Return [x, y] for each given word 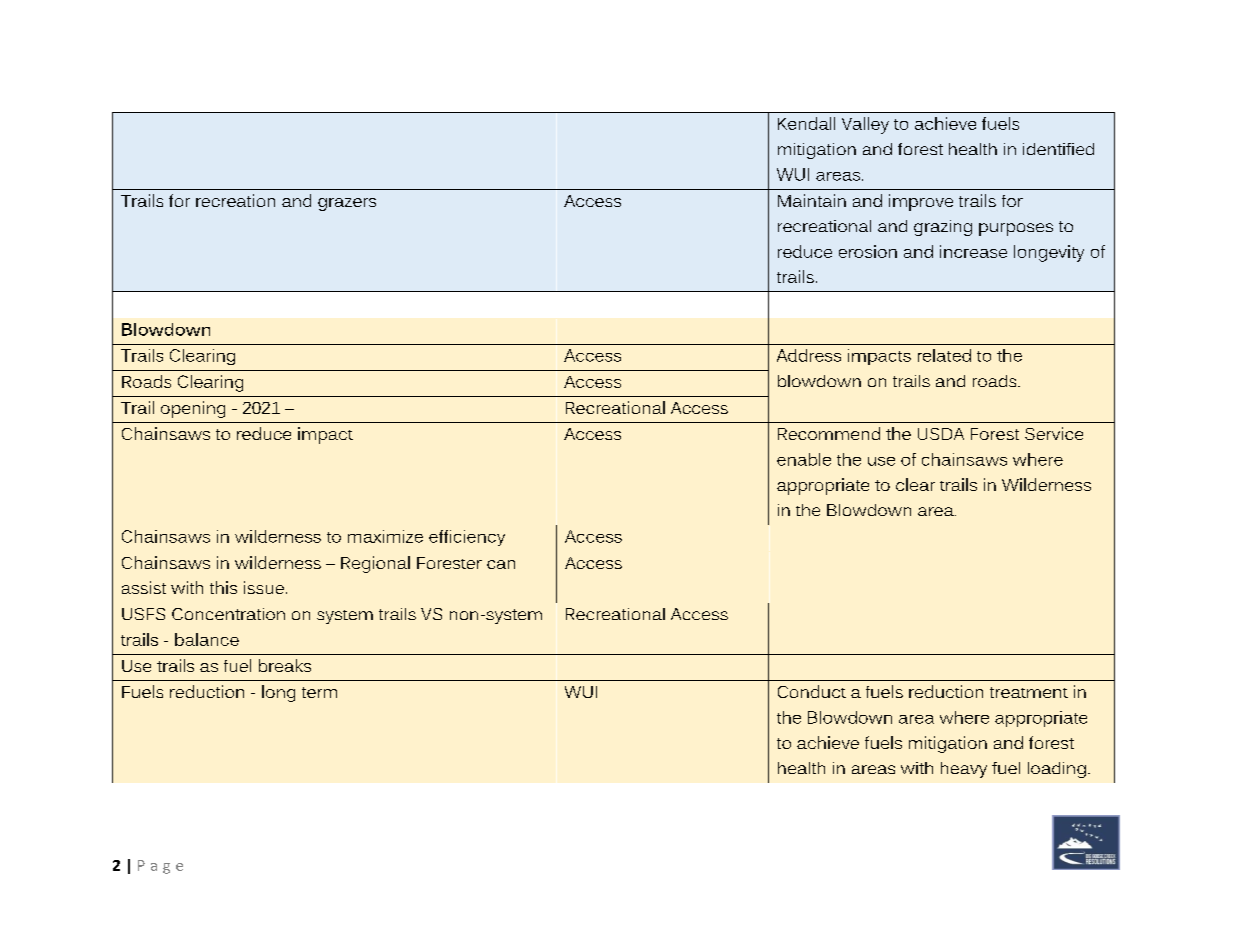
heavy [964, 770]
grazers [347, 204]
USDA [941, 434]
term [319, 692]
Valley [865, 125]
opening [193, 409]
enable [804, 459]
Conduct [812, 691]
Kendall [806, 123]
